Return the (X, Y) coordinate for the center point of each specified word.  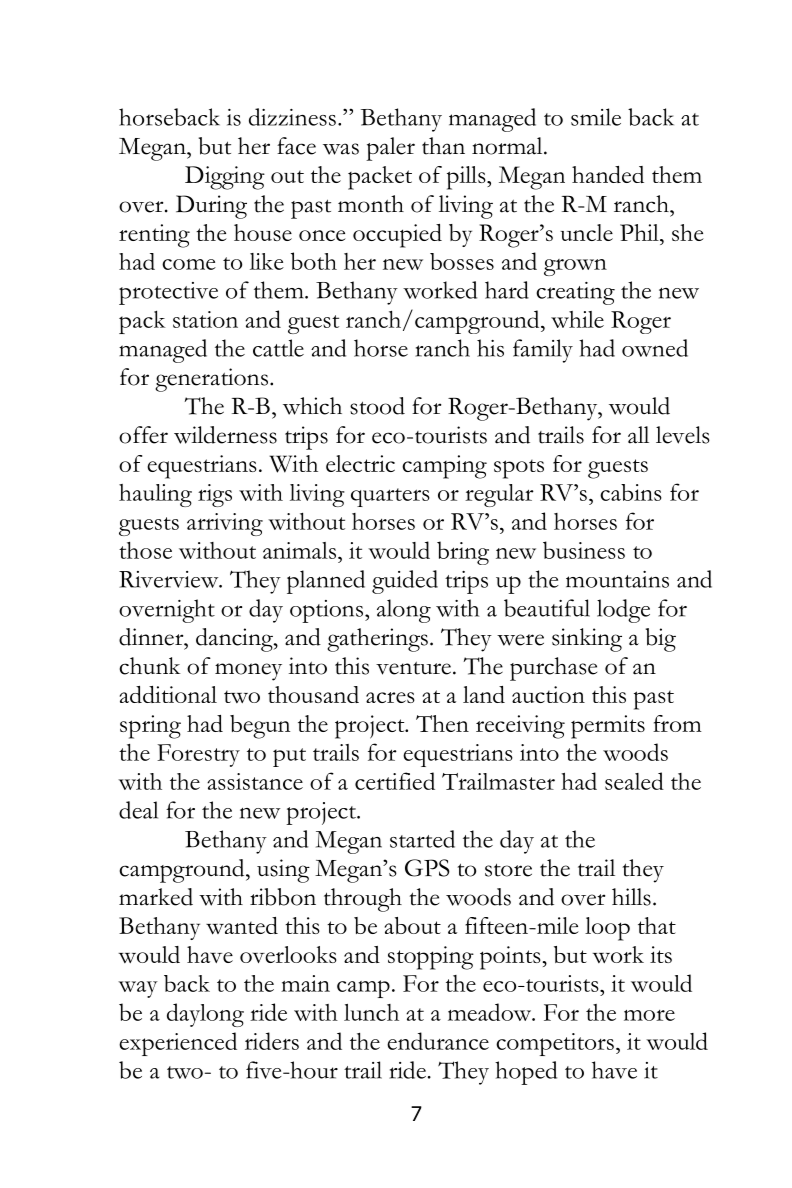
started (422, 839)
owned (655, 348)
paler (390, 149)
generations (213, 380)
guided (405, 582)
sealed (634, 781)
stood (377, 406)
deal (138, 810)
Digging (225, 178)
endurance (438, 1041)
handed (608, 174)
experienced (178, 1044)
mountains (617, 579)
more (649, 1015)
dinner (152, 637)
